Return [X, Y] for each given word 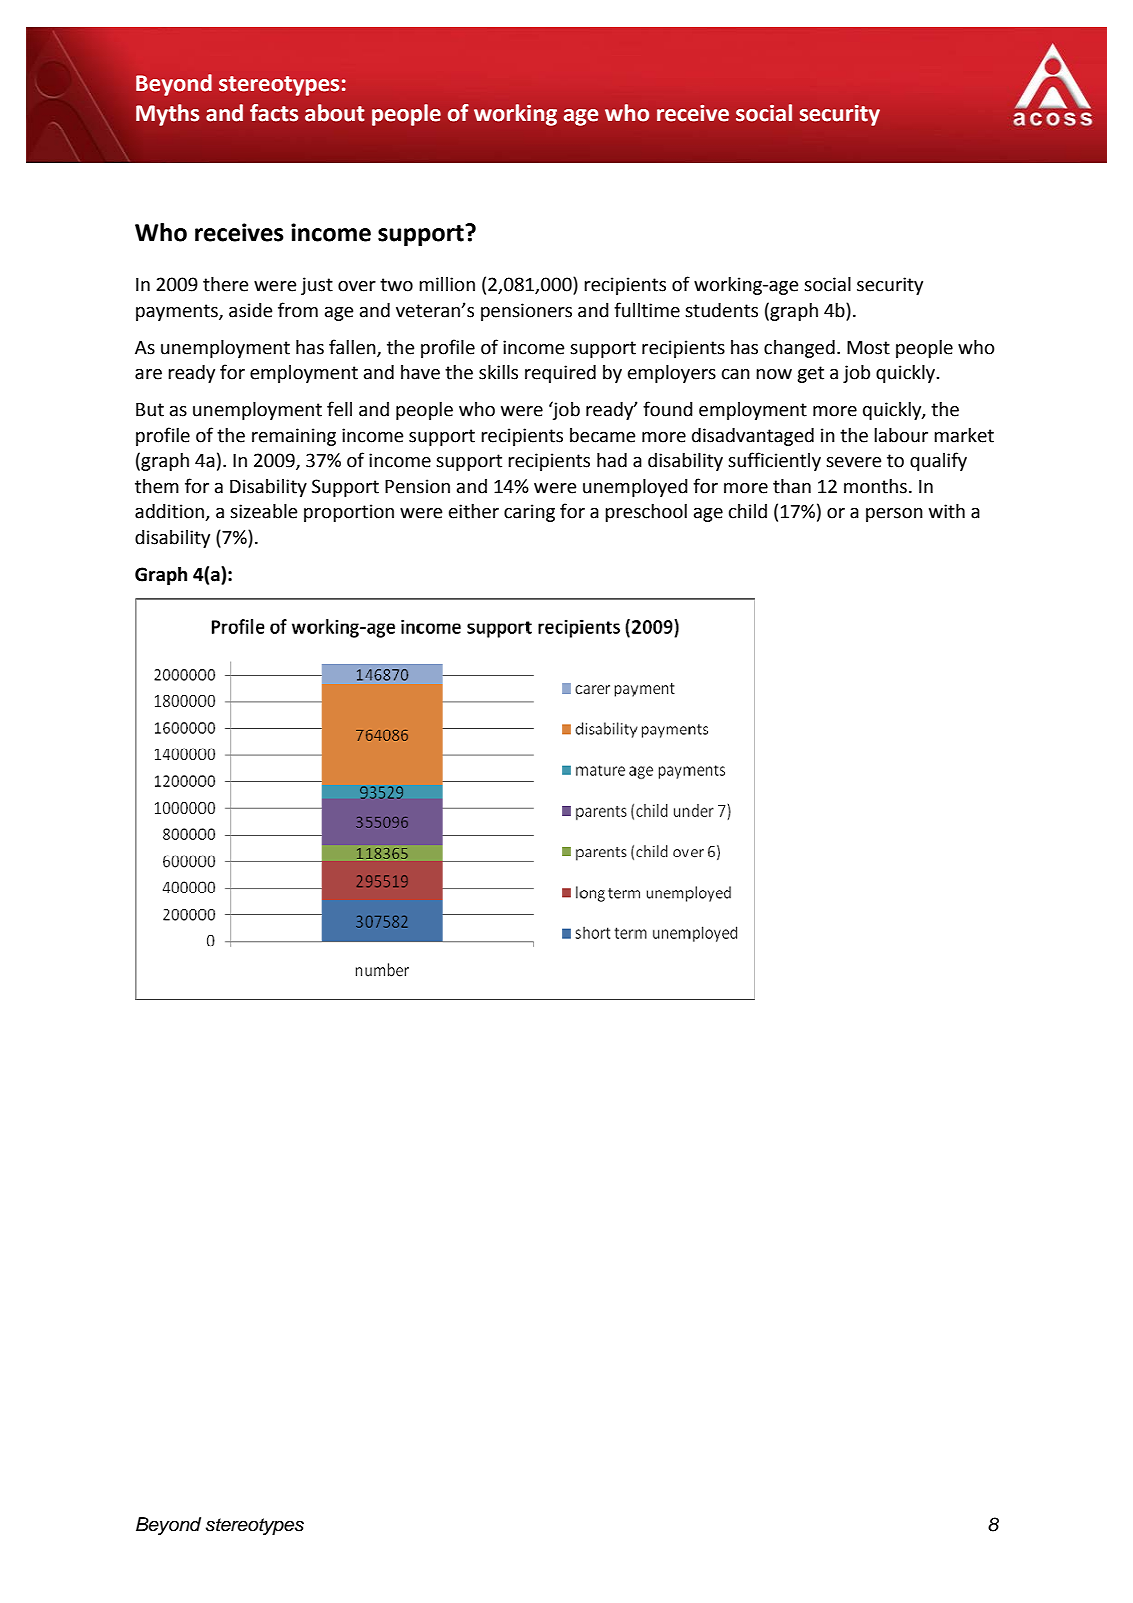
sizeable [263, 511]
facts [274, 113]
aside [250, 310]
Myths [167, 115]
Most [868, 348]
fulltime [647, 310]
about [335, 113]
